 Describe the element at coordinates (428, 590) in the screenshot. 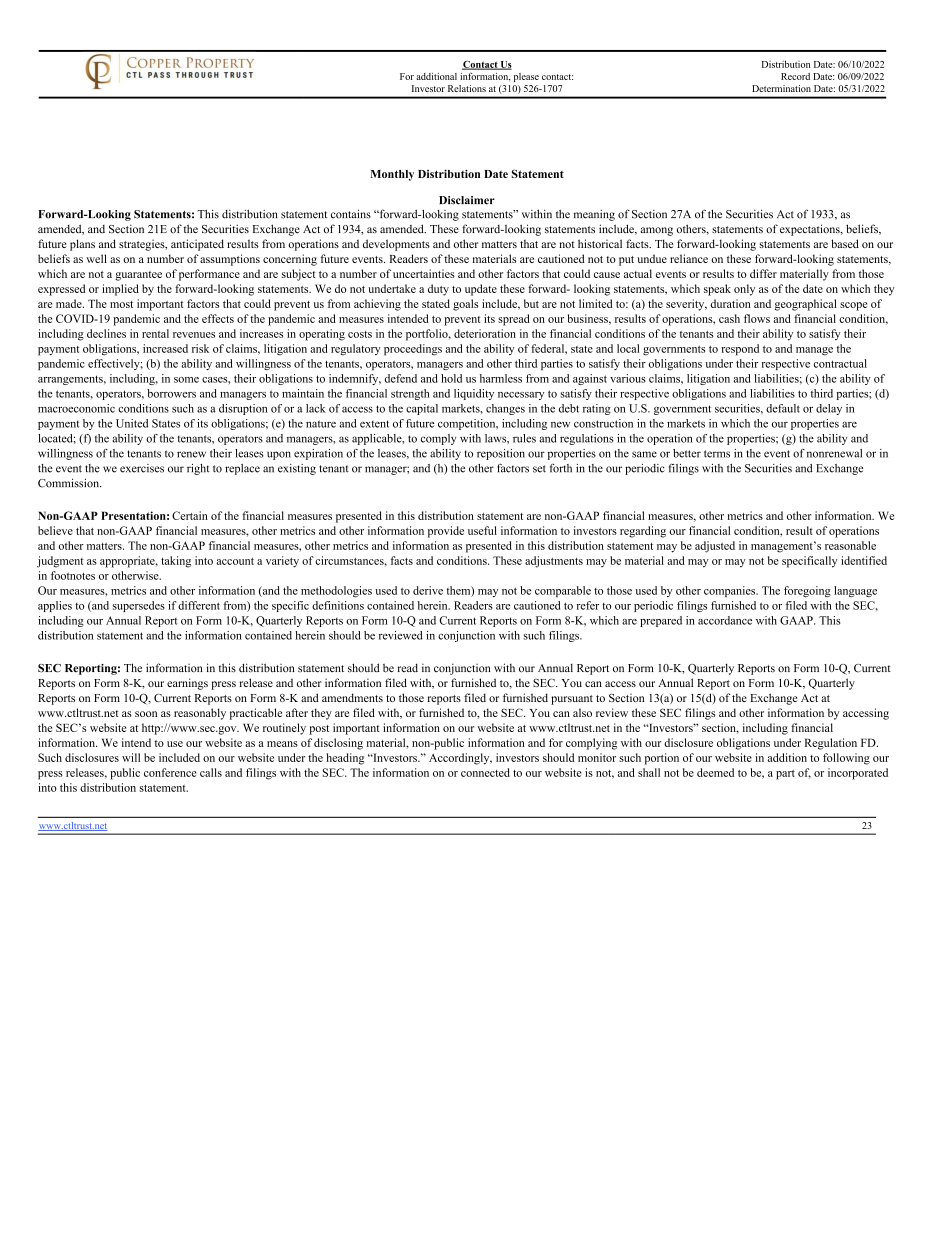

I see `derive` at that location.
